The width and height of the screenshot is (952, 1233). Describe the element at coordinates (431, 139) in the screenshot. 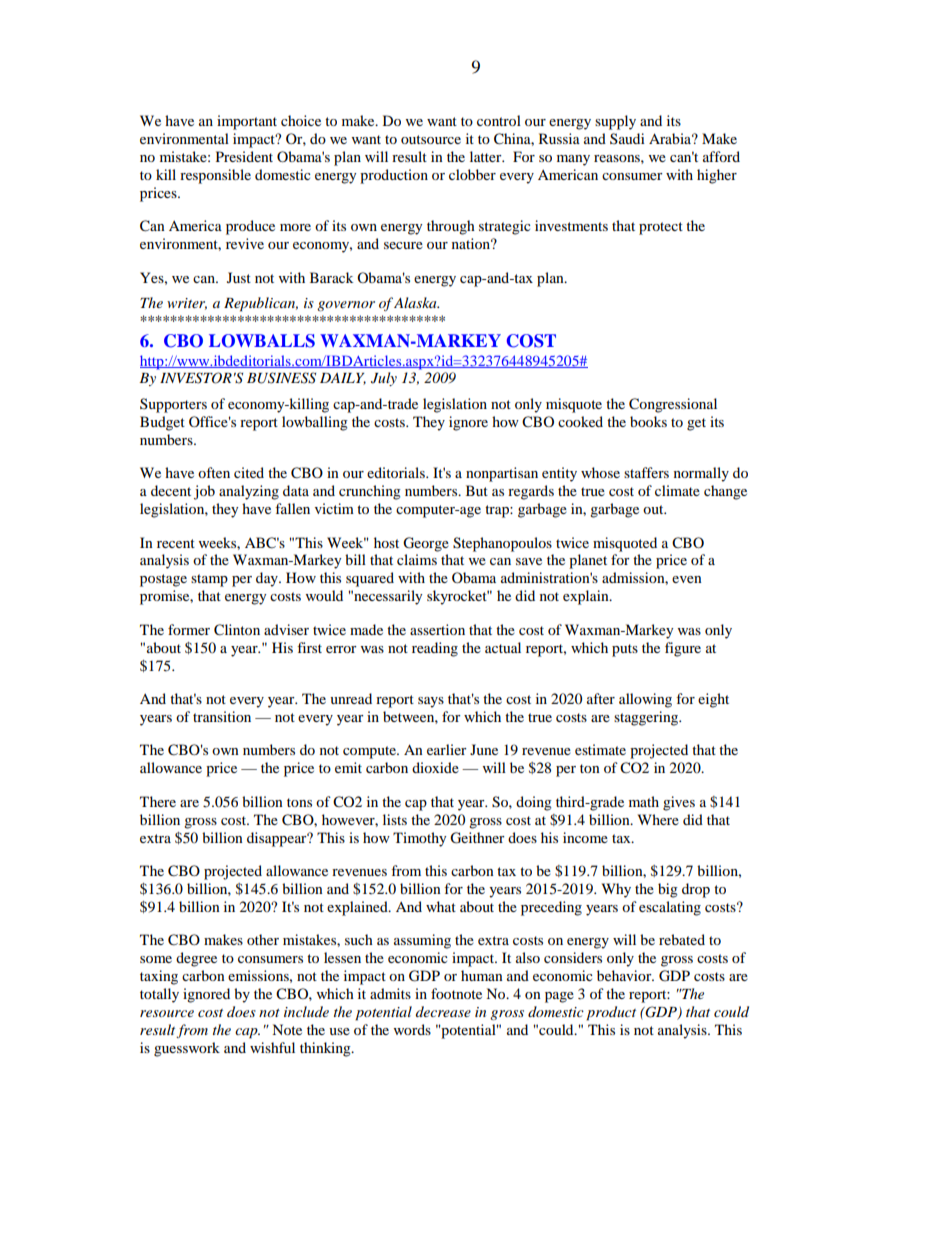

I see `outsource` at that location.
